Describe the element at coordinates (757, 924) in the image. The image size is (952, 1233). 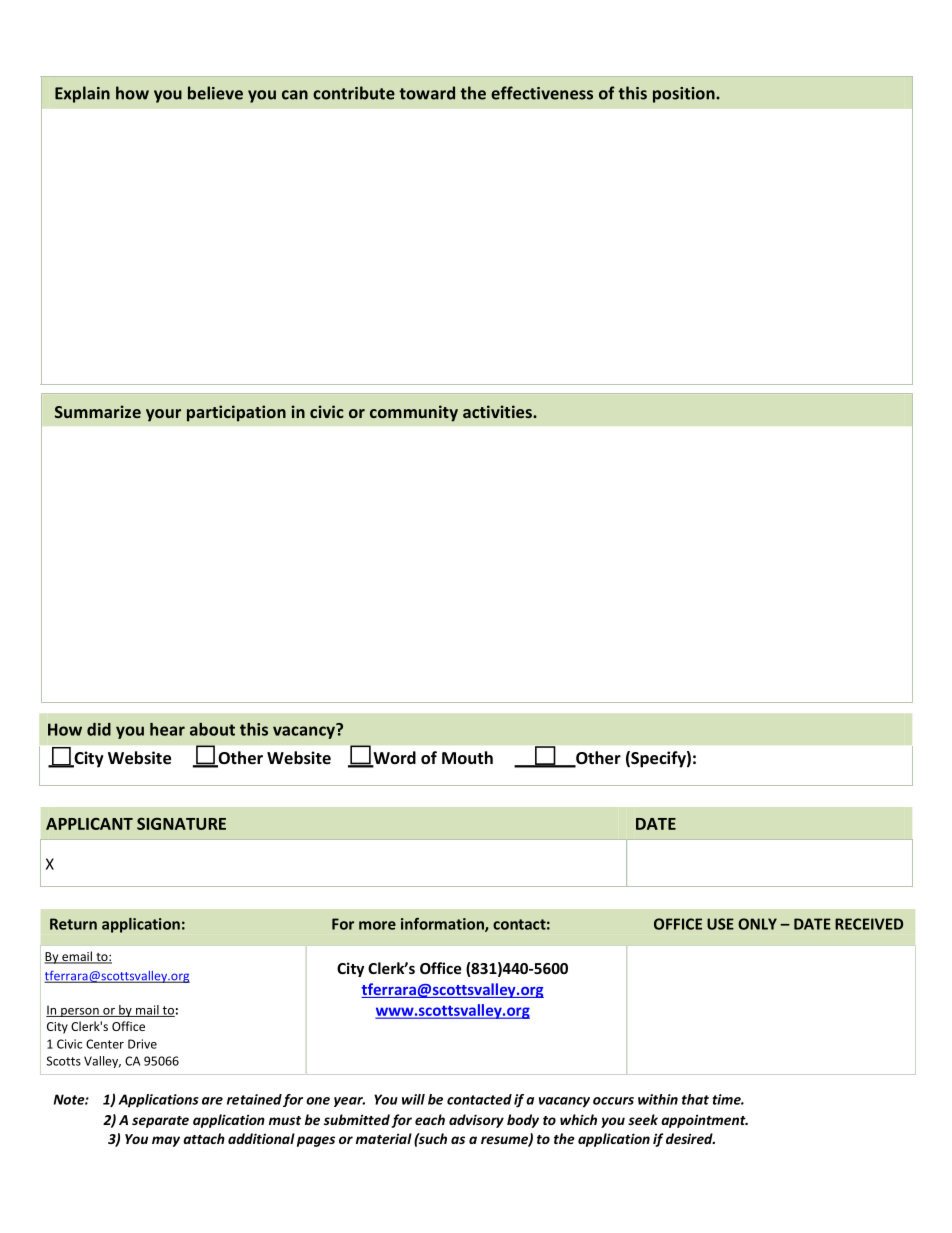
I see `ONLY` at that location.
